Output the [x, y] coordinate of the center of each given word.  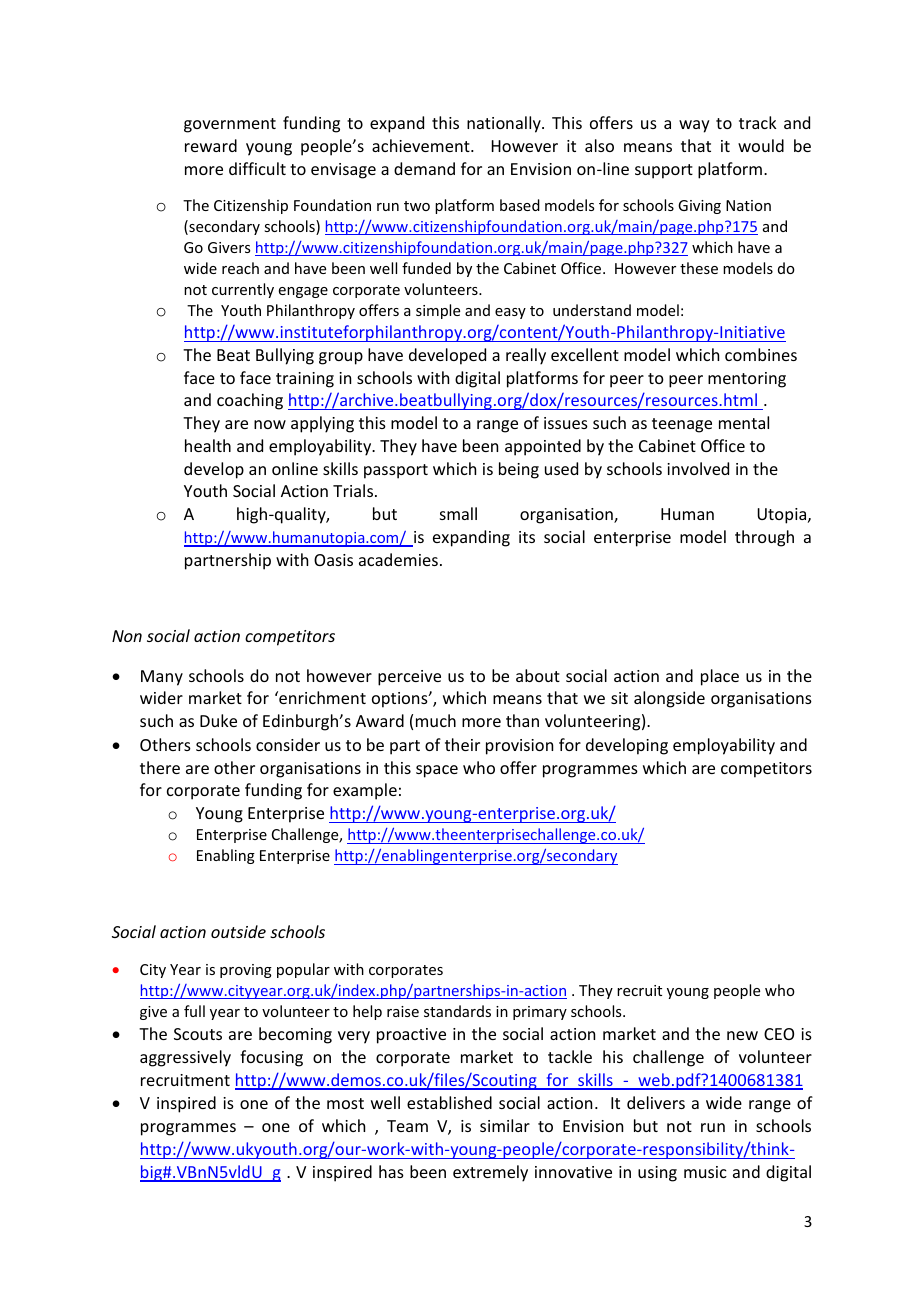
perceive [409, 678]
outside [238, 931]
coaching [250, 401]
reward [211, 145]
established [449, 1102]
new [742, 1035]
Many [162, 678]
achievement [422, 145]
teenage [682, 425]
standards [457, 1011]
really [526, 356]
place [720, 677]
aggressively [185, 1058]
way [694, 126]
